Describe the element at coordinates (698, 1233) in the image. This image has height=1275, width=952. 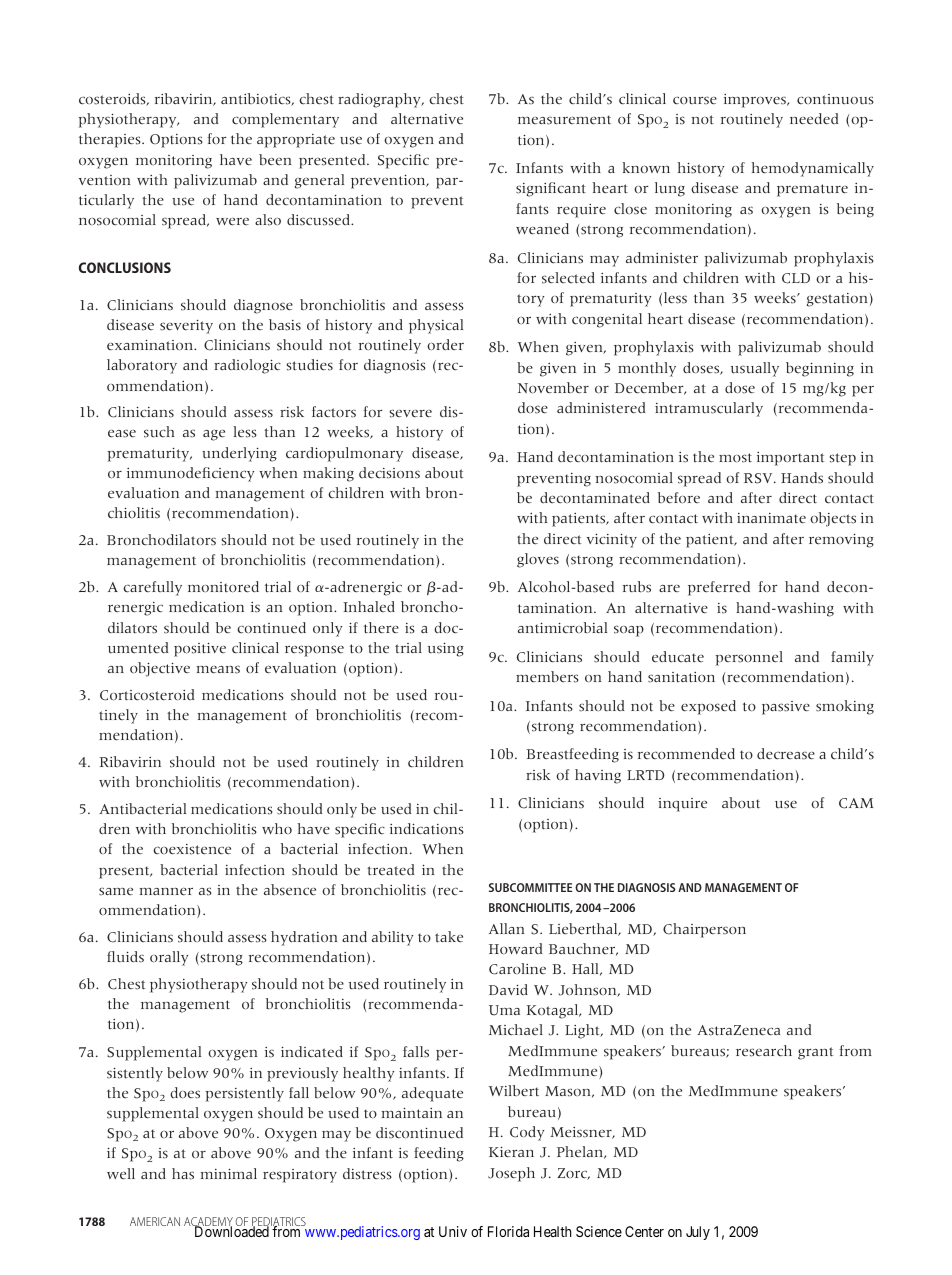
I see `July` at that location.
